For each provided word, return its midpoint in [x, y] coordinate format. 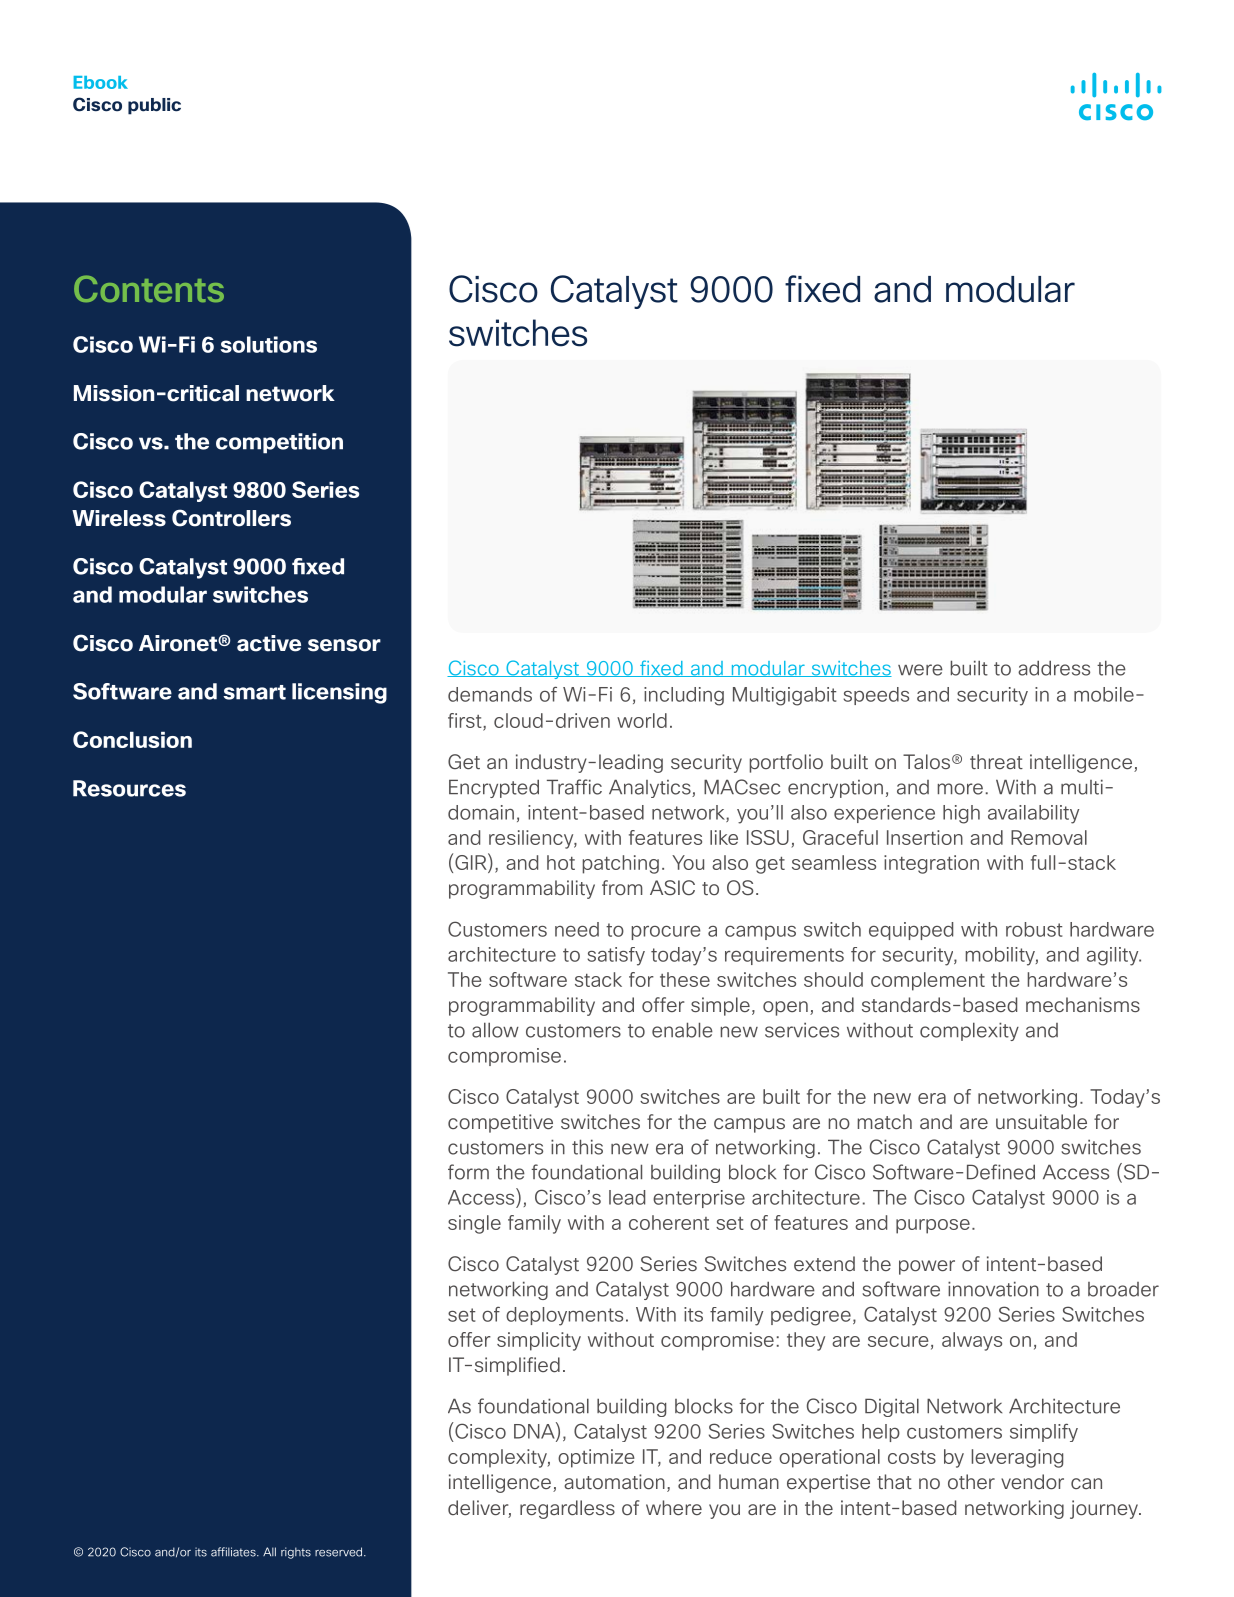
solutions [268, 344]
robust [1034, 929]
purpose [933, 1226]
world [642, 720]
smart [254, 692]
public [154, 106]
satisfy [616, 956]
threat [996, 761]
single [474, 1224]
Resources [129, 788]
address [1054, 668]
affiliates [234, 1552]
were [920, 670]
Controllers [231, 518]
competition [279, 443]
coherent [669, 1222]
